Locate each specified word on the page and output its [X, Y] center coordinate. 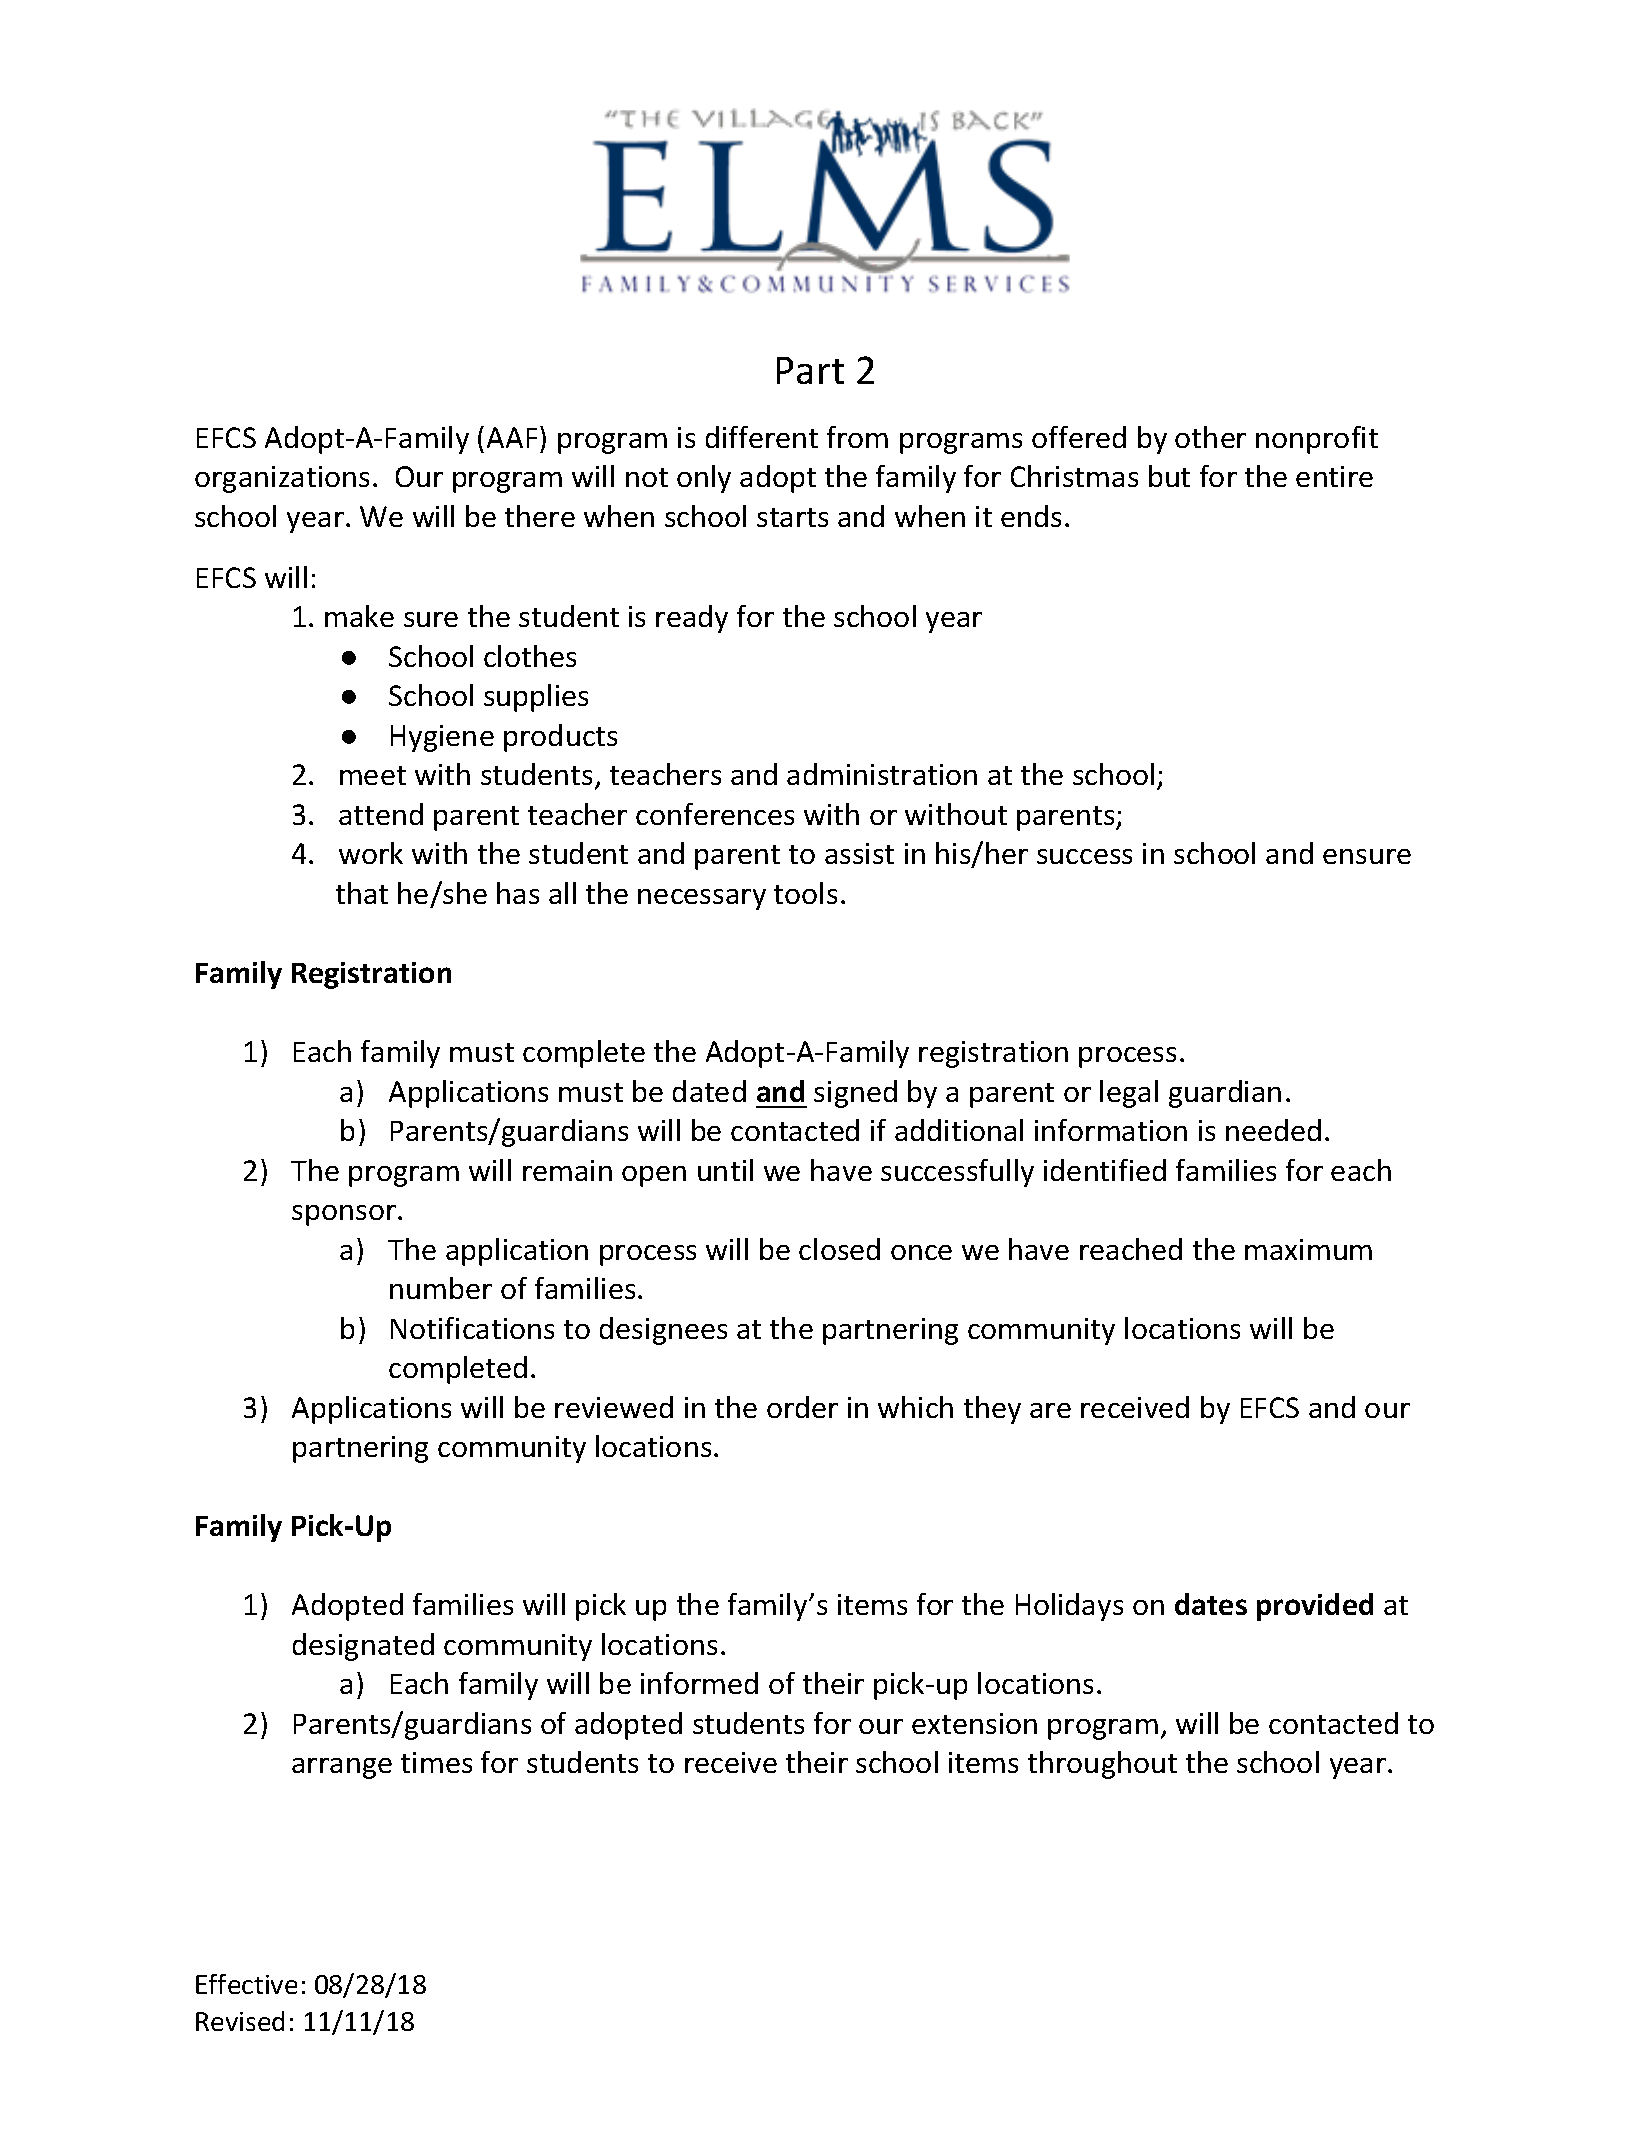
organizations [282, 479]
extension [974, 1723]
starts [792, 517]
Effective [246, 1984]
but [1169, 476]
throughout [1102, 1765]
